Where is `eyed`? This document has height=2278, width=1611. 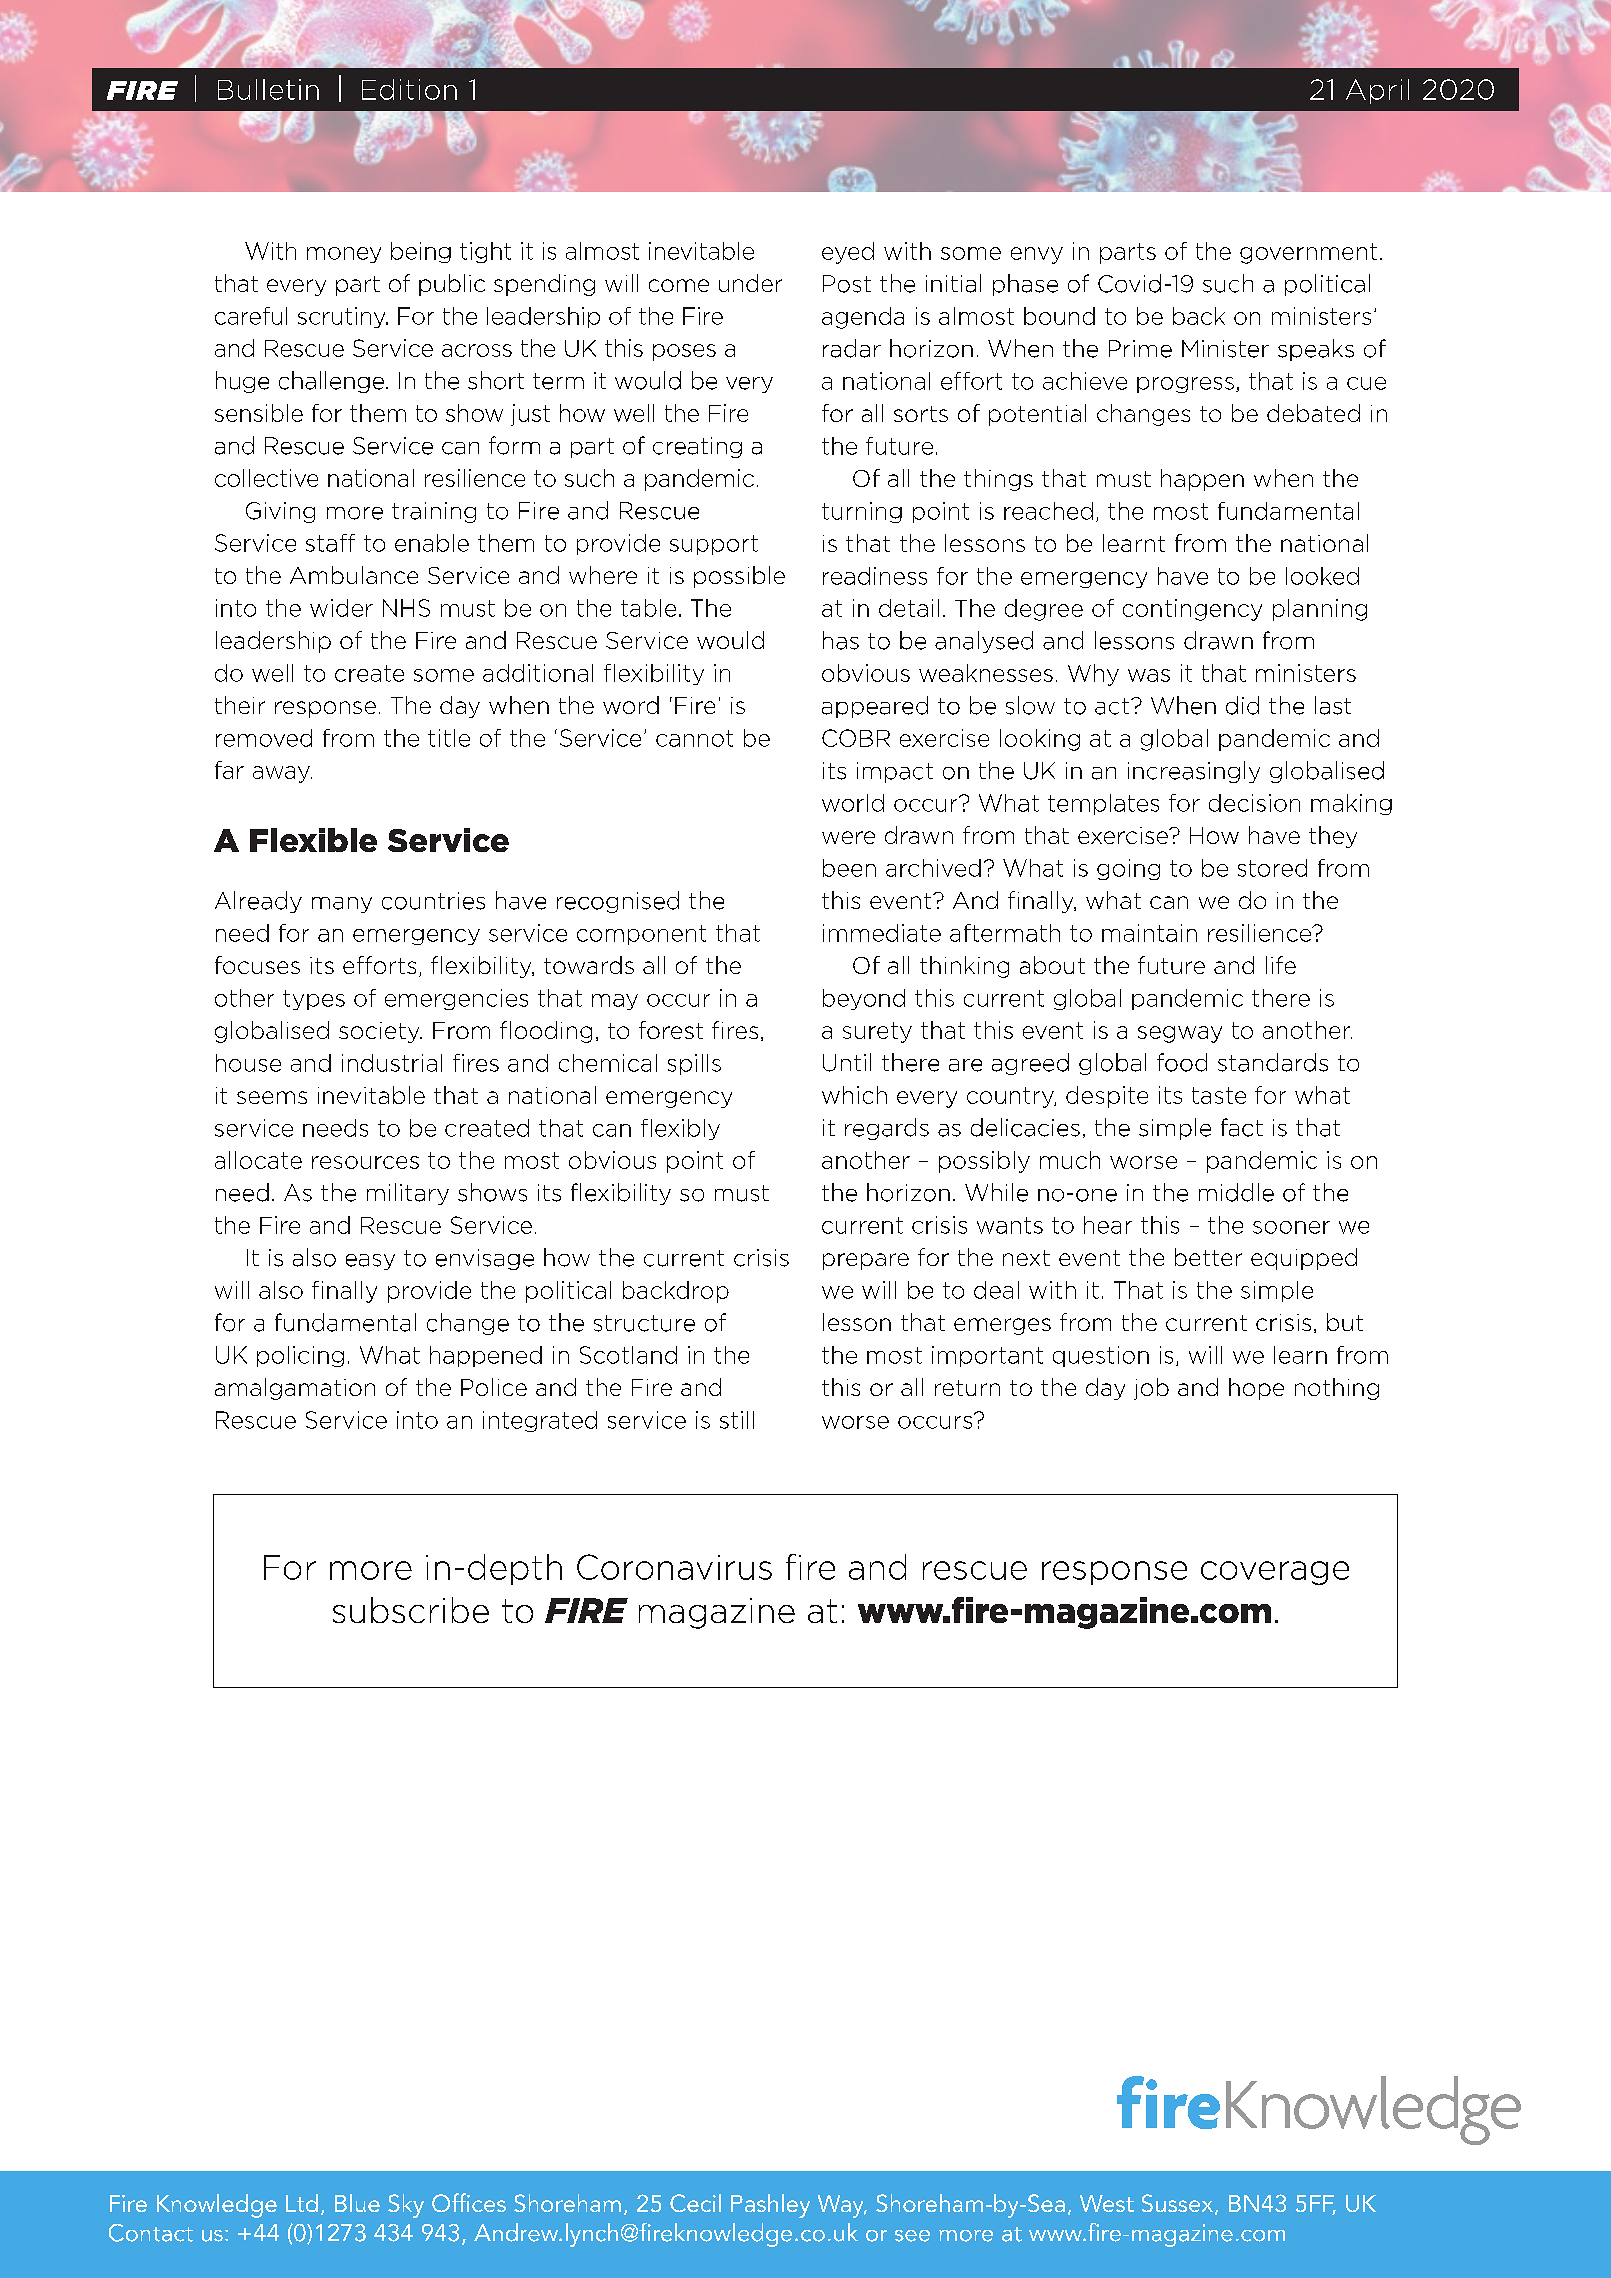 eyed is located at coordinates (848, 253).
